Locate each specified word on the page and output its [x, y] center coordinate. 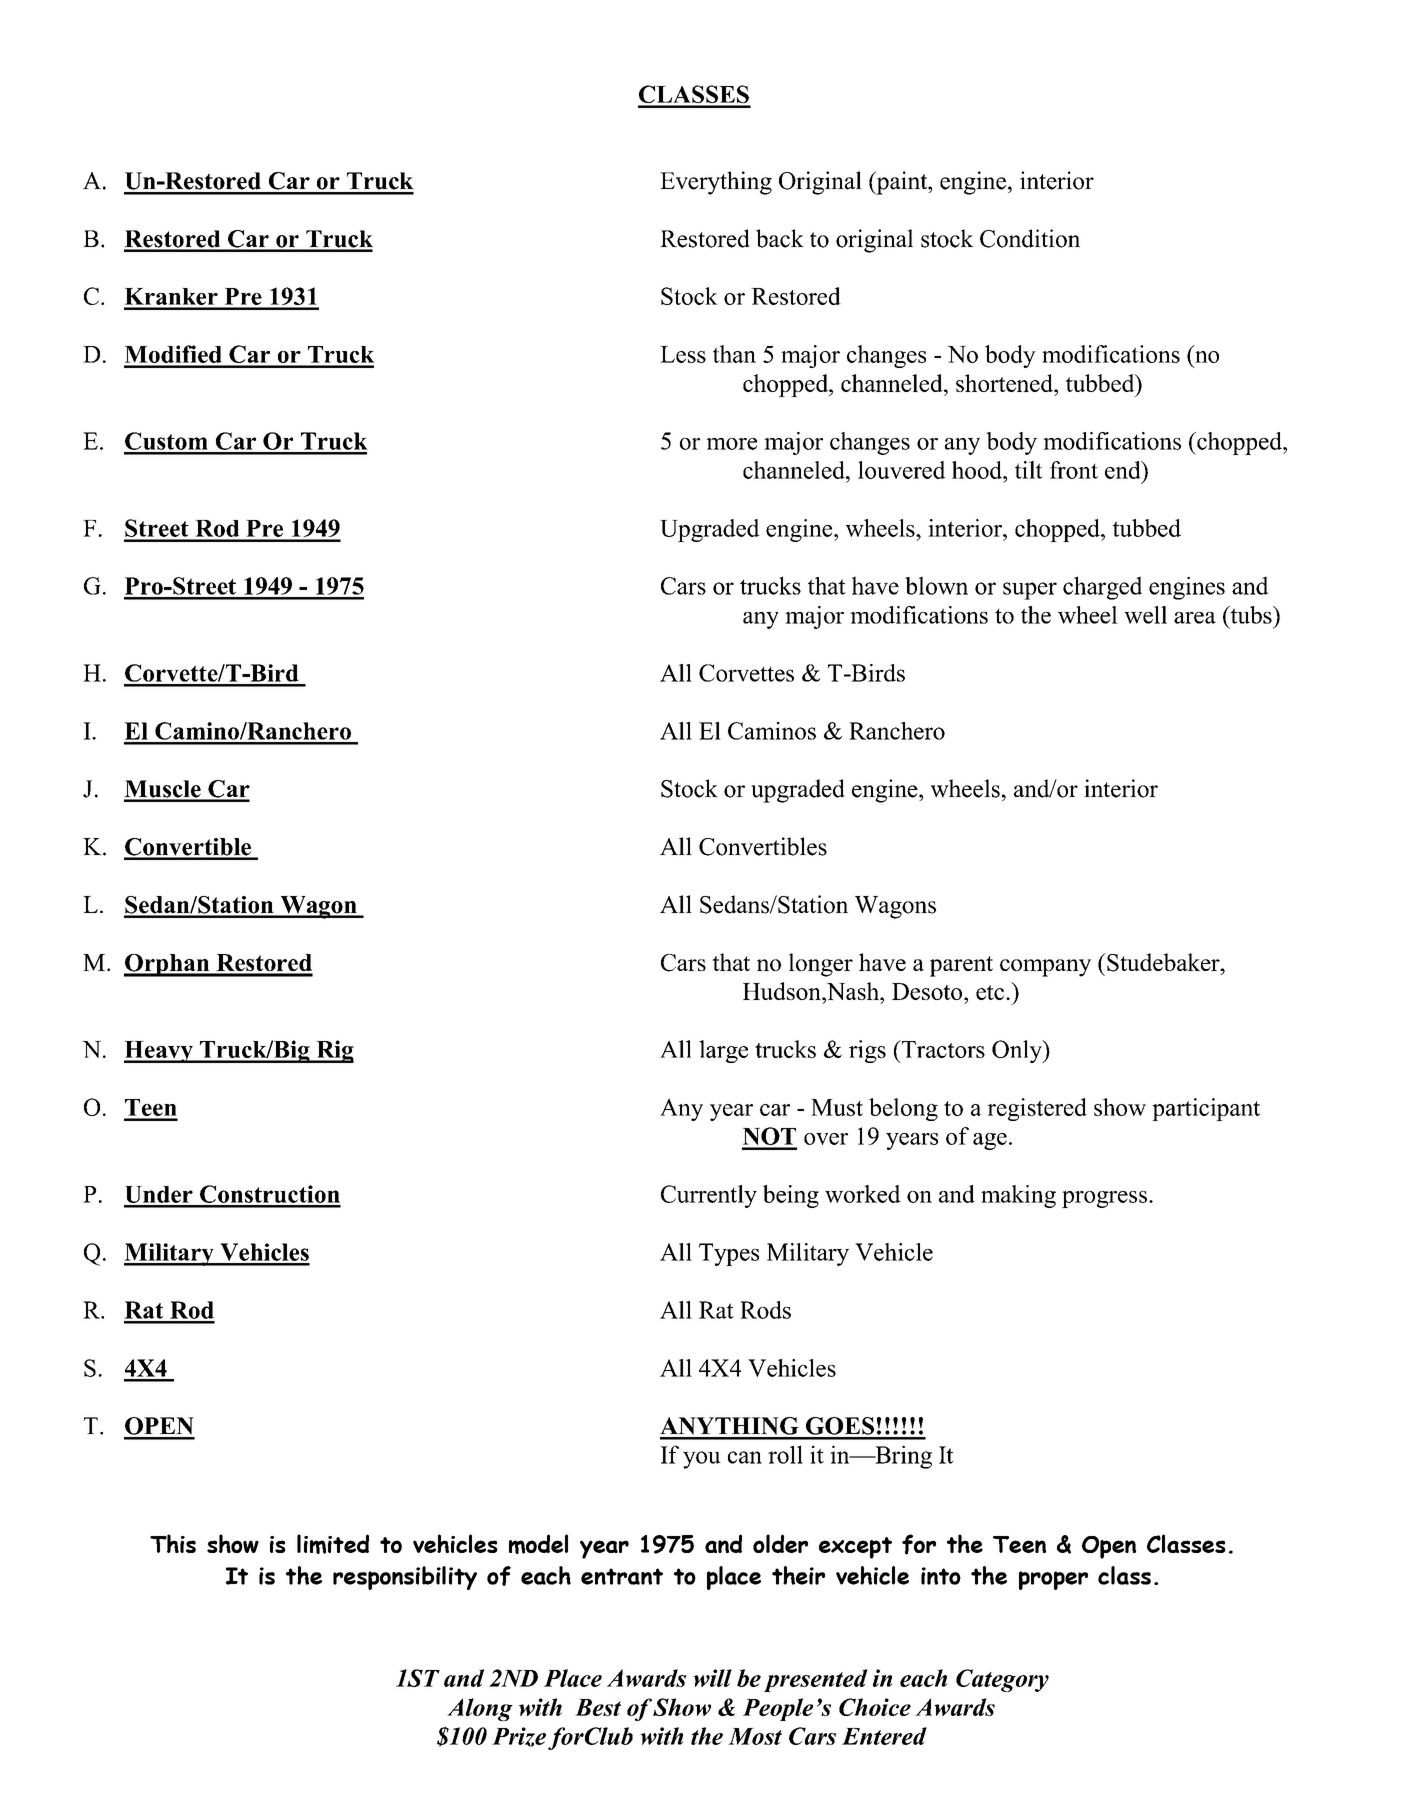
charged [1102, 588]
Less [683, 354]
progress [1104, 1199]
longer [821, 965]
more [731, 444]
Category [1002, 1680]
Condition [1030, 238]
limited [333, 1544]
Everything [716, 183]
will [712, 1678]
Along [480, 1709]
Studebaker [1163, 962]
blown [936, 585]
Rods [765, 1310]
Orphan [168, 965]
